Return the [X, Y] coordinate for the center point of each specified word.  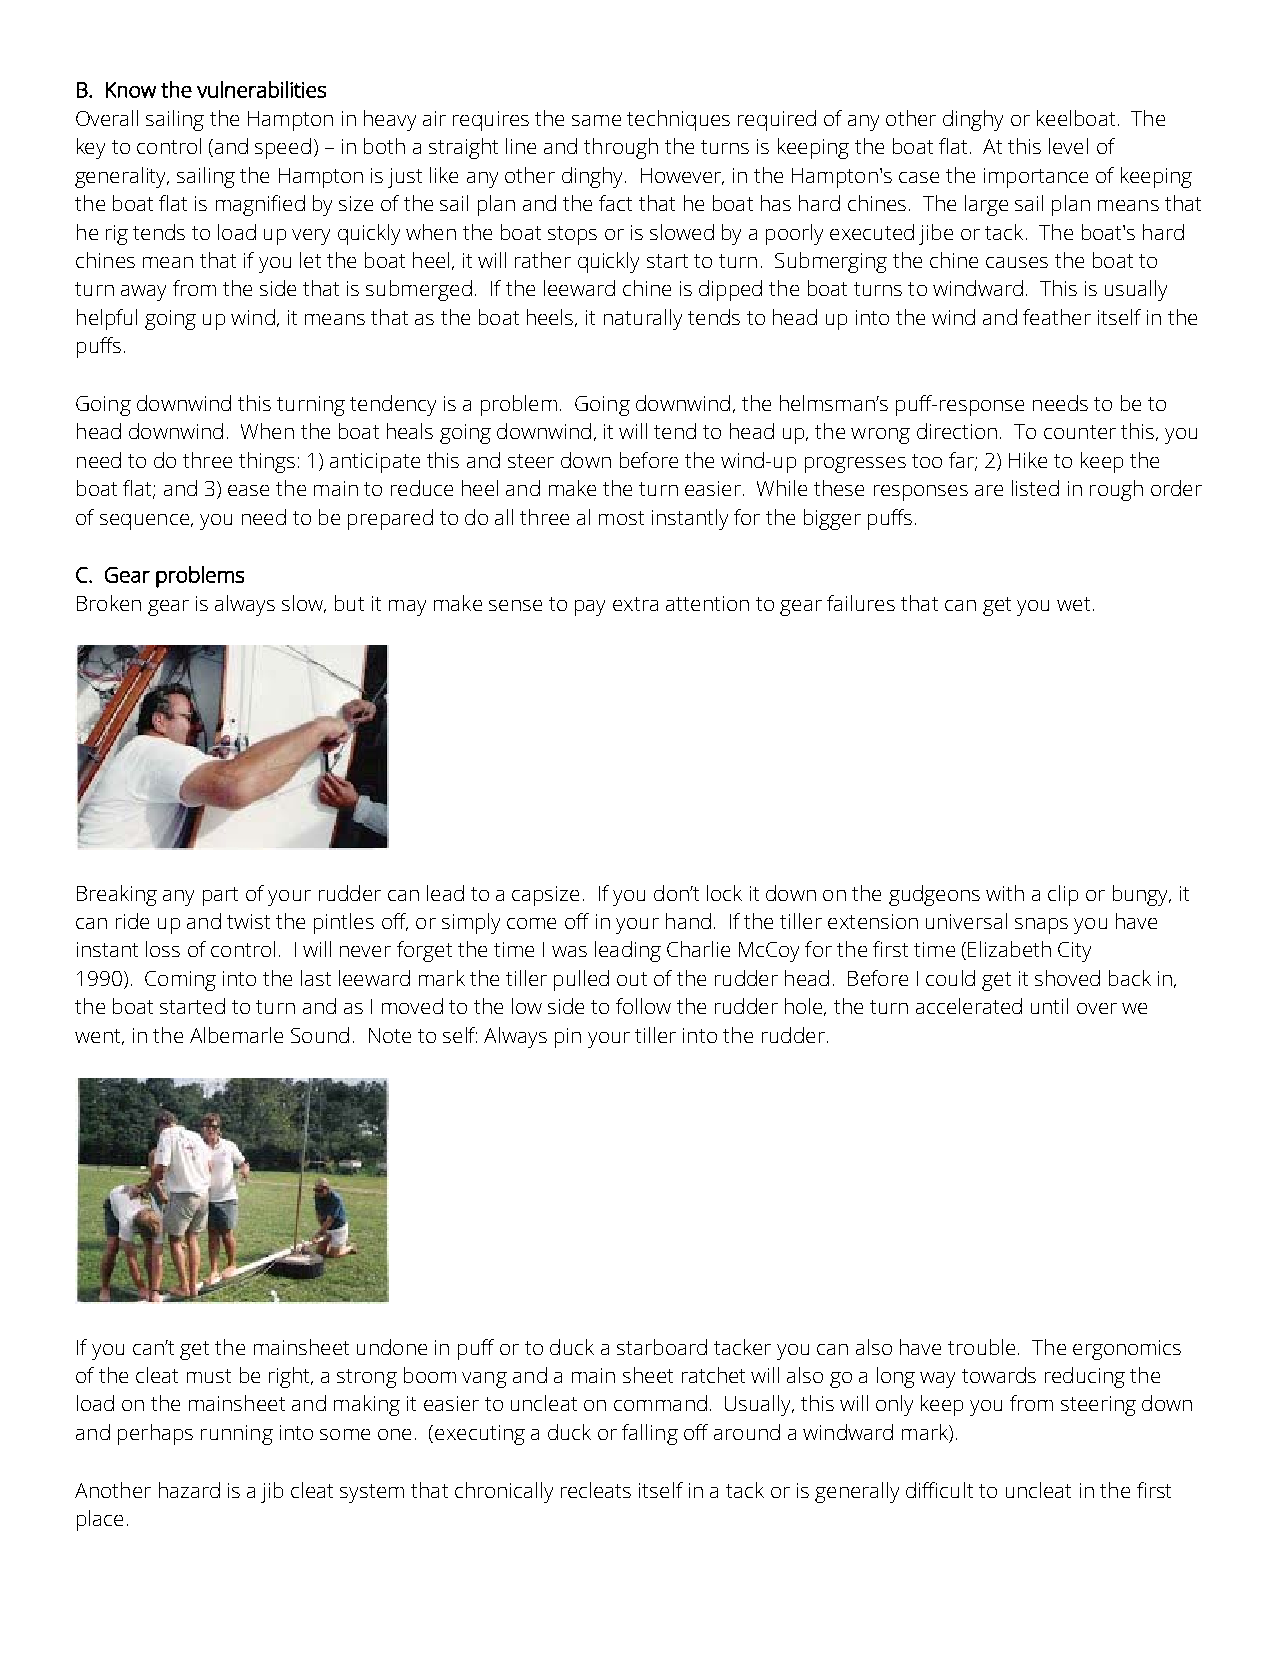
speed [283, 148]
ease [248, 490]
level [1068, 146]
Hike [1028, 460]
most [621, 518]
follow [643, 1006]
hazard [189, 1490]
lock [724, 893]
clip [1063, 895]
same [596, 120]
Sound [320, 1035]
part [220, 896]
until [1049, 1006]
